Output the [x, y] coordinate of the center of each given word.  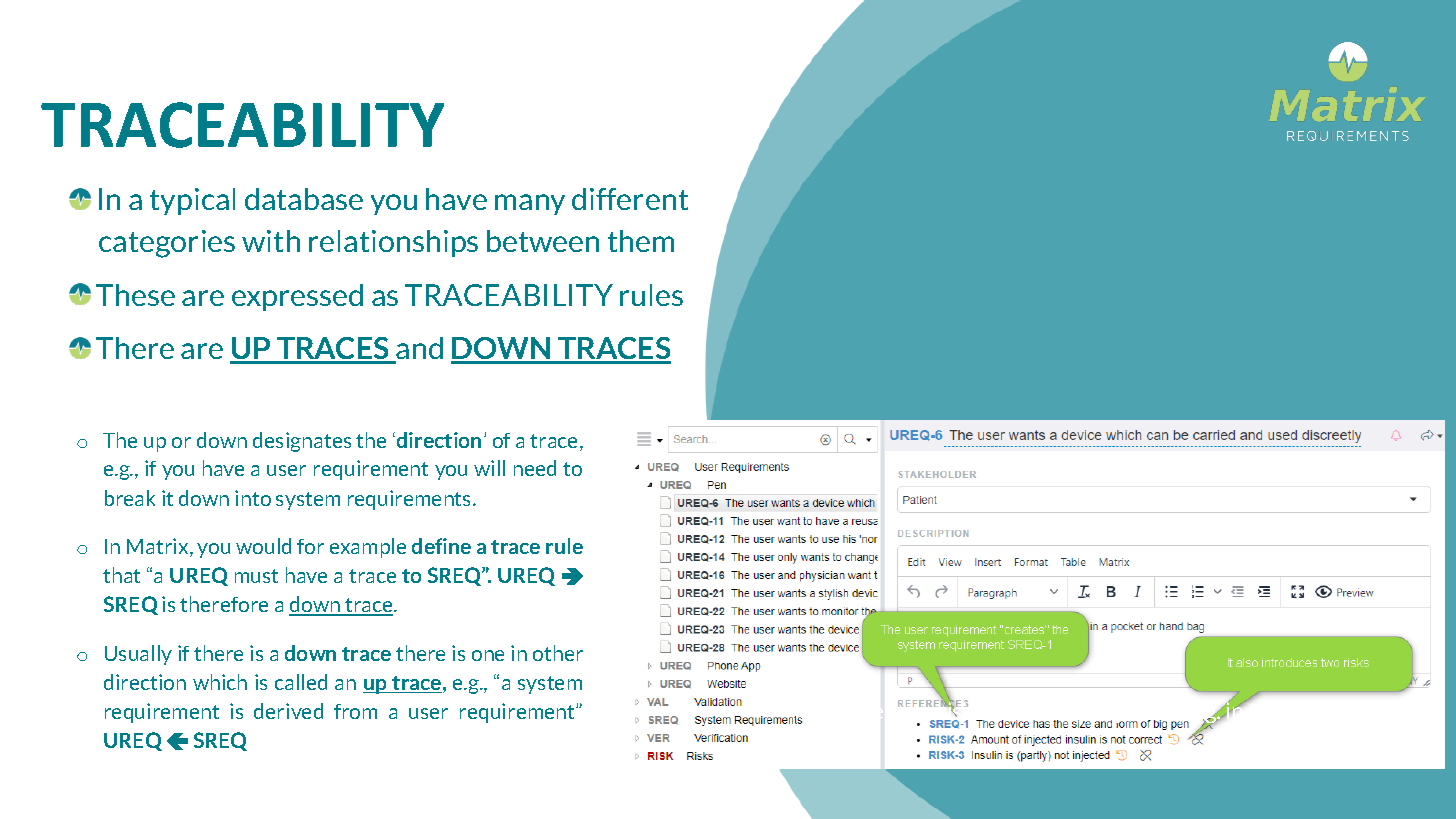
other [558, 653]
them [641, 241]
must [256, 576]
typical [192, 201]
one [488, 655]
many [530, 204]
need [535, 468]
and [419, 349]
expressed [297, 297]
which [220, 682]
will [489, 468]
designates [302, 442]
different [630, 199]
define [441, 546]
